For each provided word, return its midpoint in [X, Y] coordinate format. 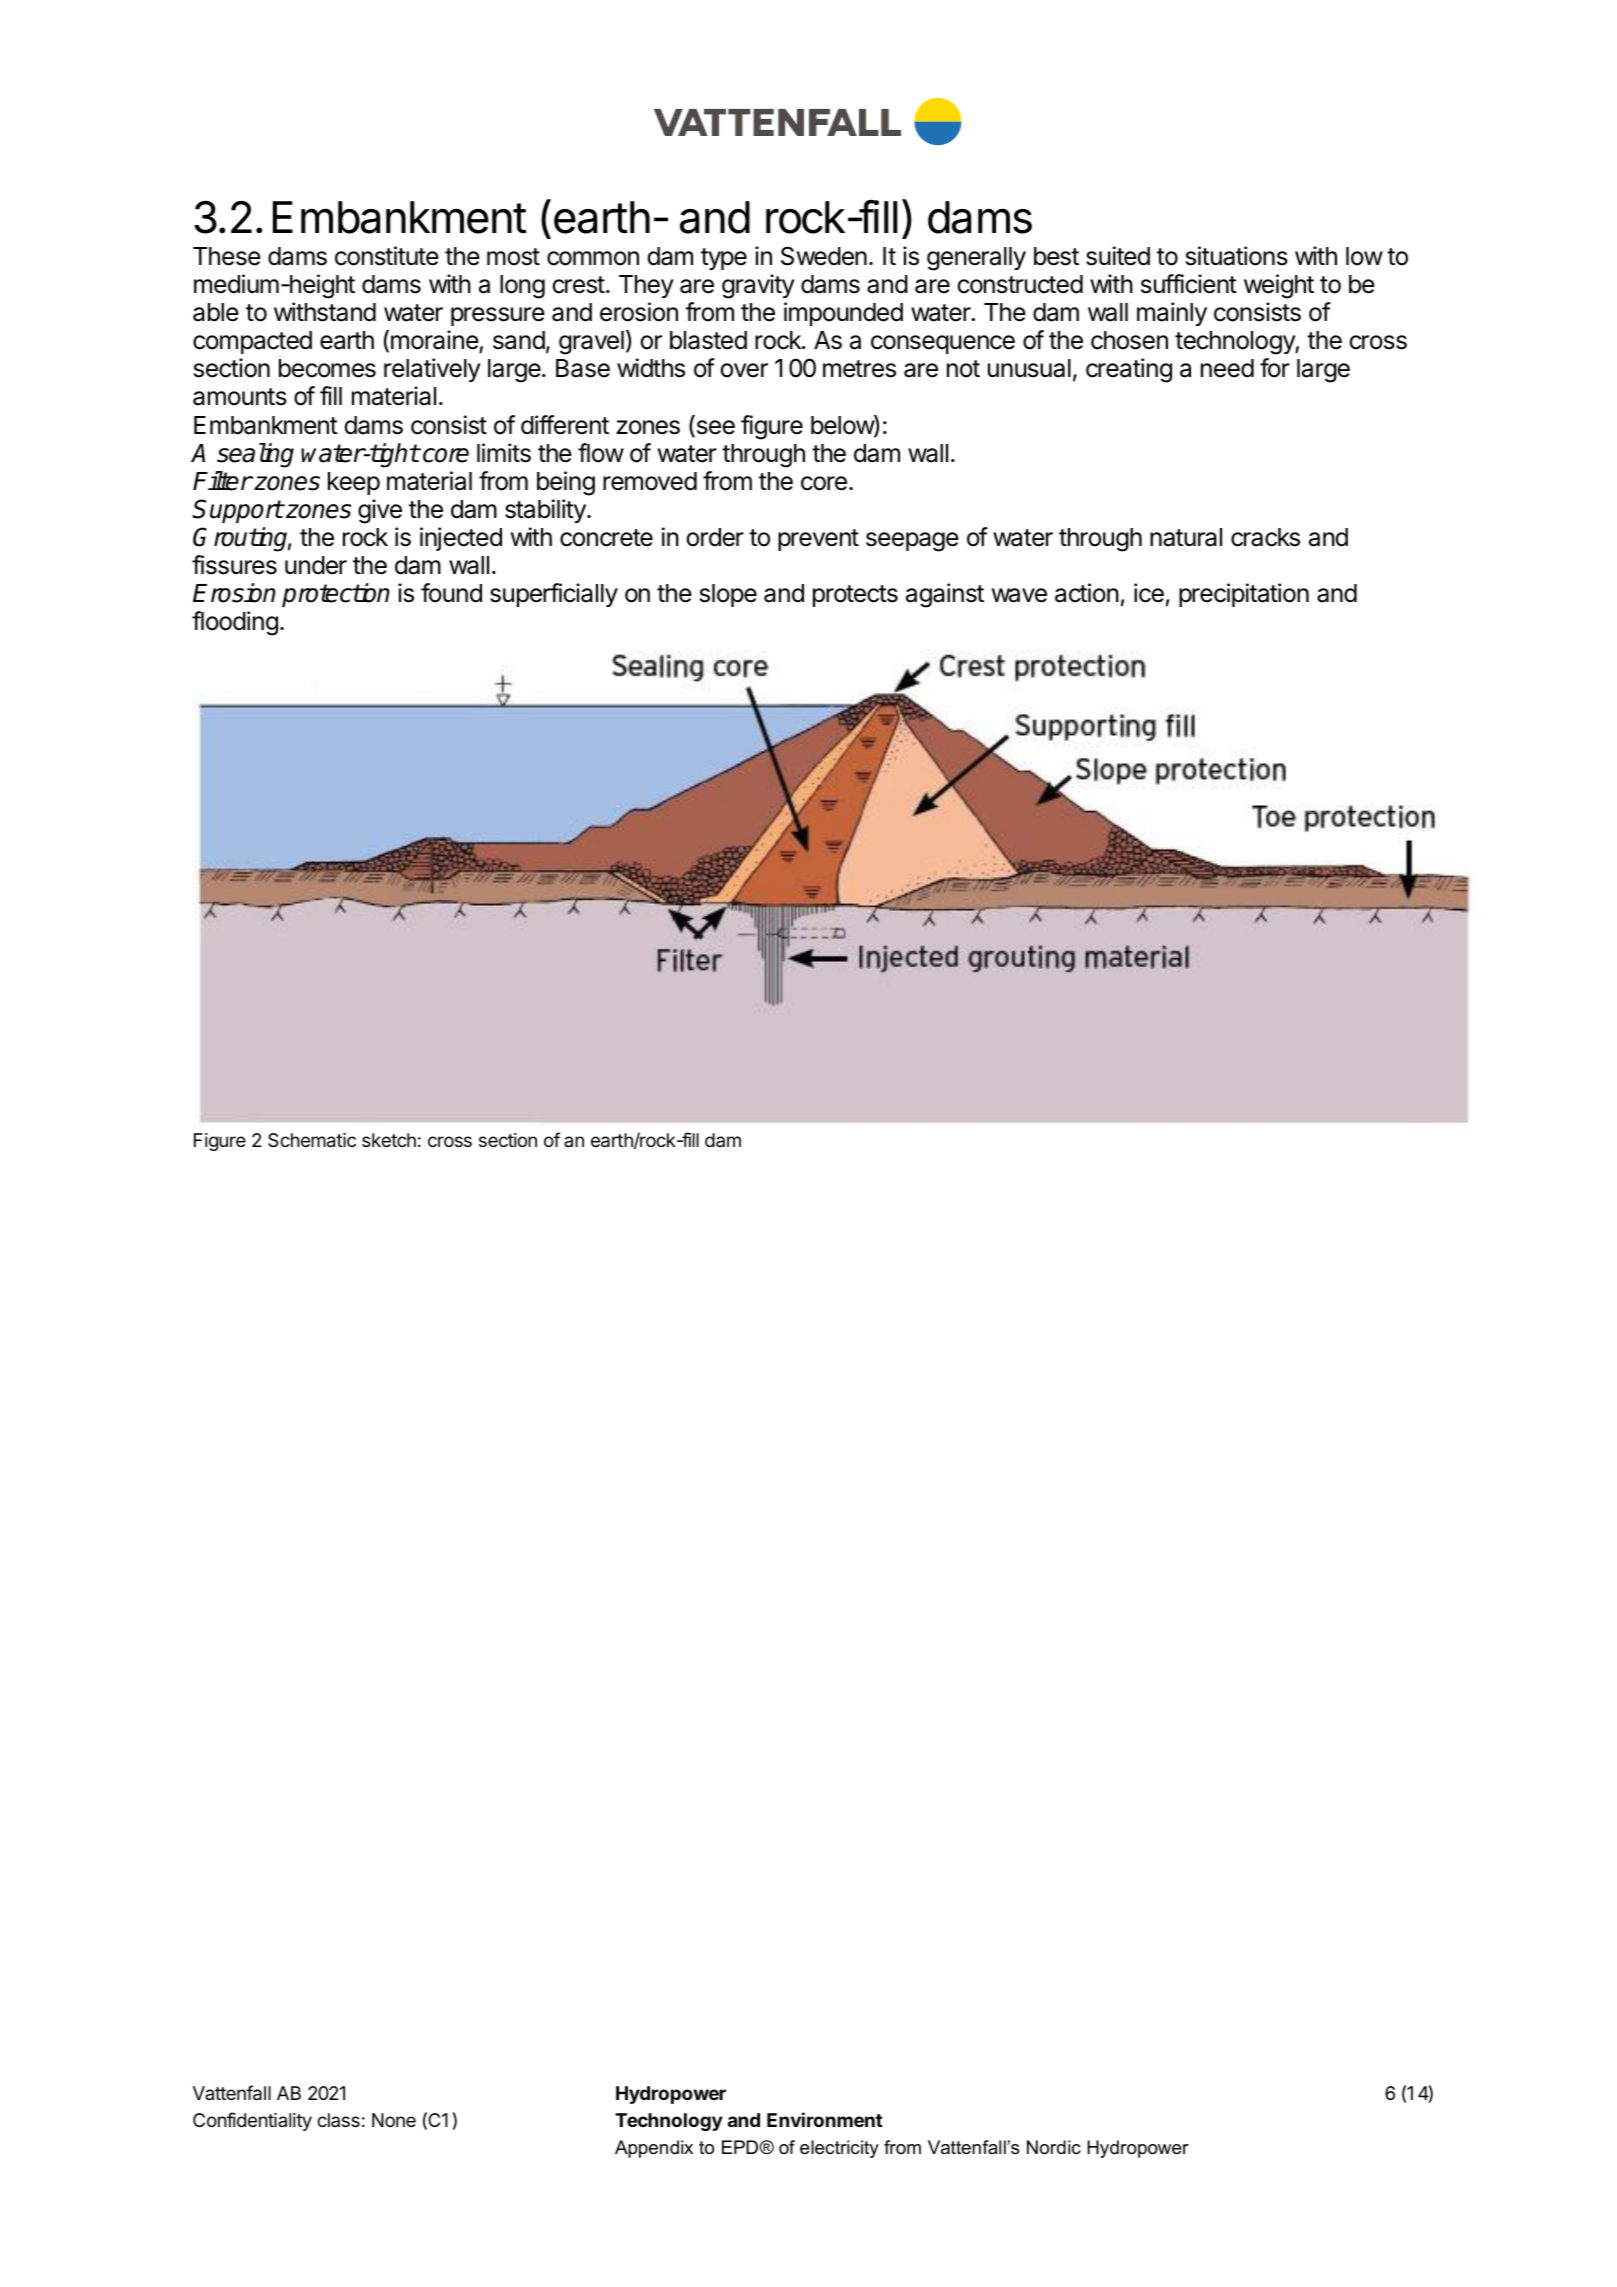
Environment [825, 2119]
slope [728, 595]
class [338, 2120]
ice [1149, 593]
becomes [327, 368]
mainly [1172, 314]
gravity [758, 286]
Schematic [312, 1140]
